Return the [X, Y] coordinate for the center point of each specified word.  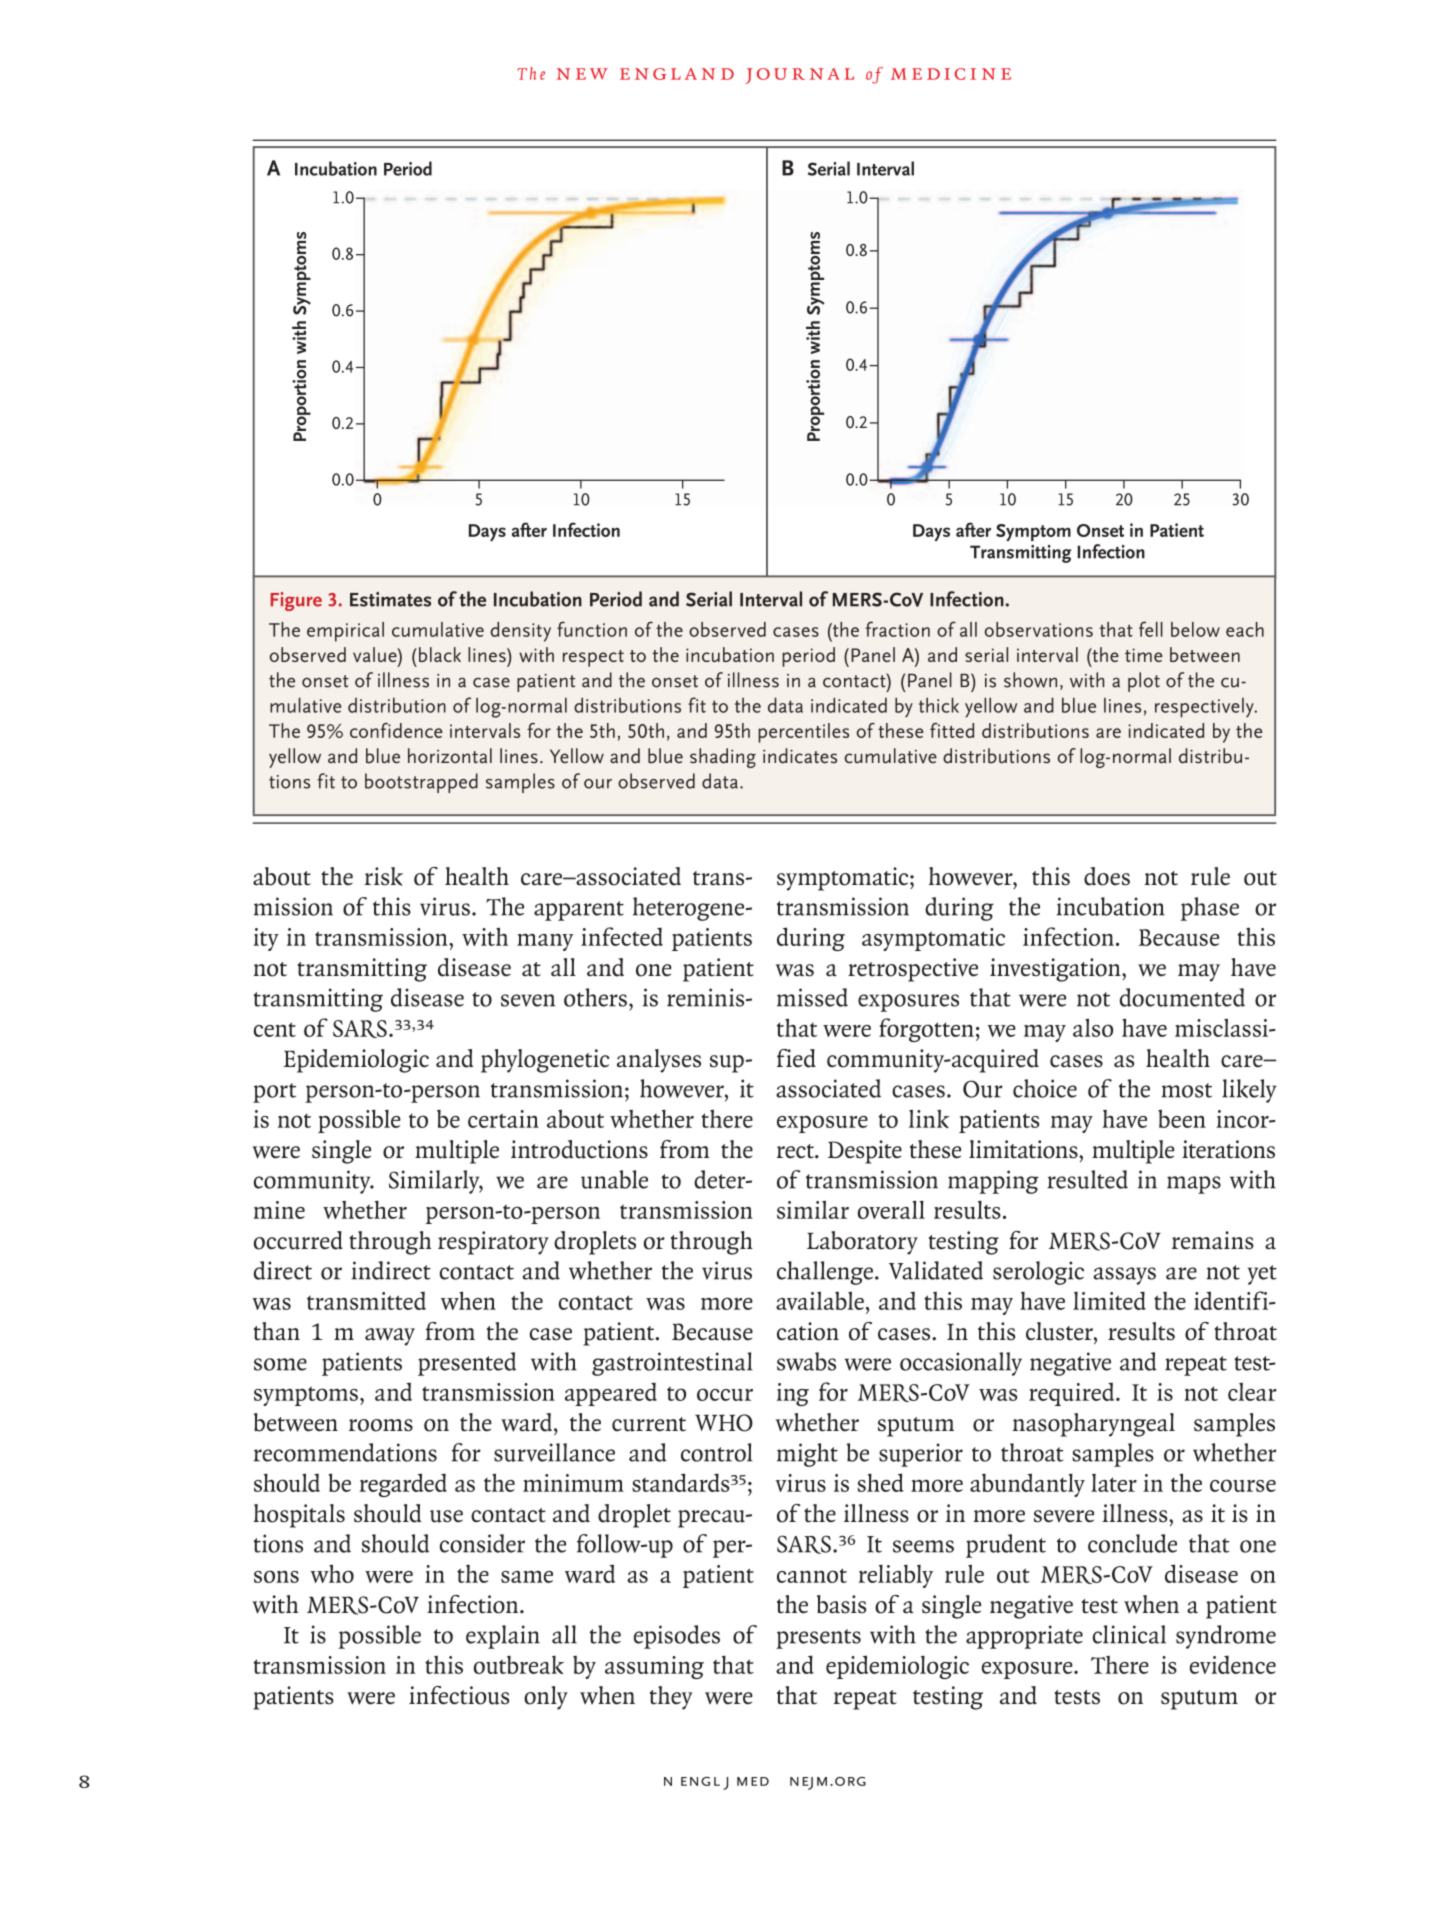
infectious [459, 1695]
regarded [403, 1485]
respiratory [493, 1243]
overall [891, 1209]
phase [1209, 909]
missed [812, 997]
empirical [345, 632]
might [807, 1455]
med [753, 1781]
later [1114, 1483]
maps [1194, 1185]
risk [384, 876]
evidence [1233, 1664]
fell [1151, 629]
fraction [897, 629]
